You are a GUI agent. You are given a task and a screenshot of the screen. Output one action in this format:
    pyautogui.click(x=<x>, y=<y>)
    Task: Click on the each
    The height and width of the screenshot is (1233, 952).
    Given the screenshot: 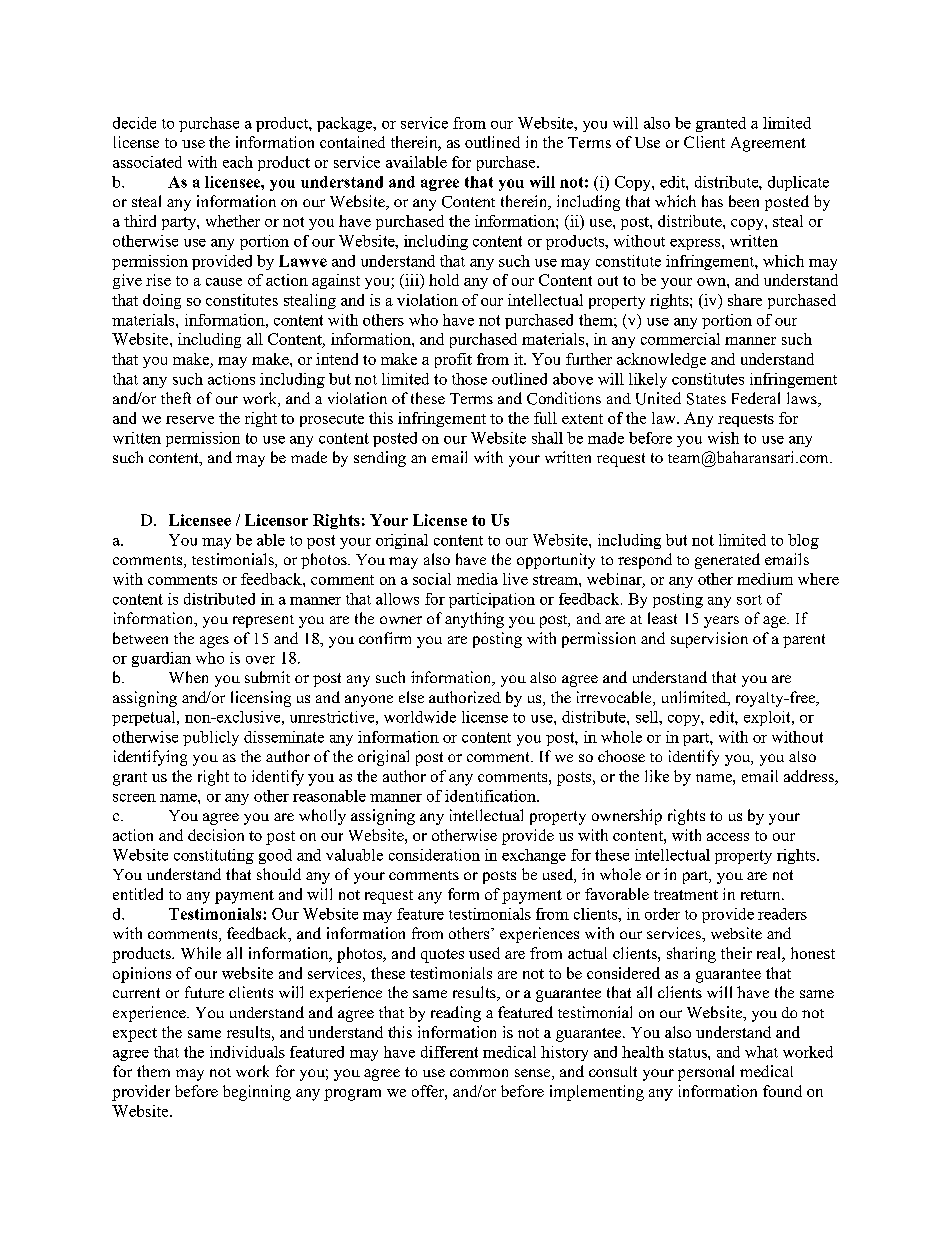 What is the action you would take?
    pyautogui.click(x=238, y=162)
